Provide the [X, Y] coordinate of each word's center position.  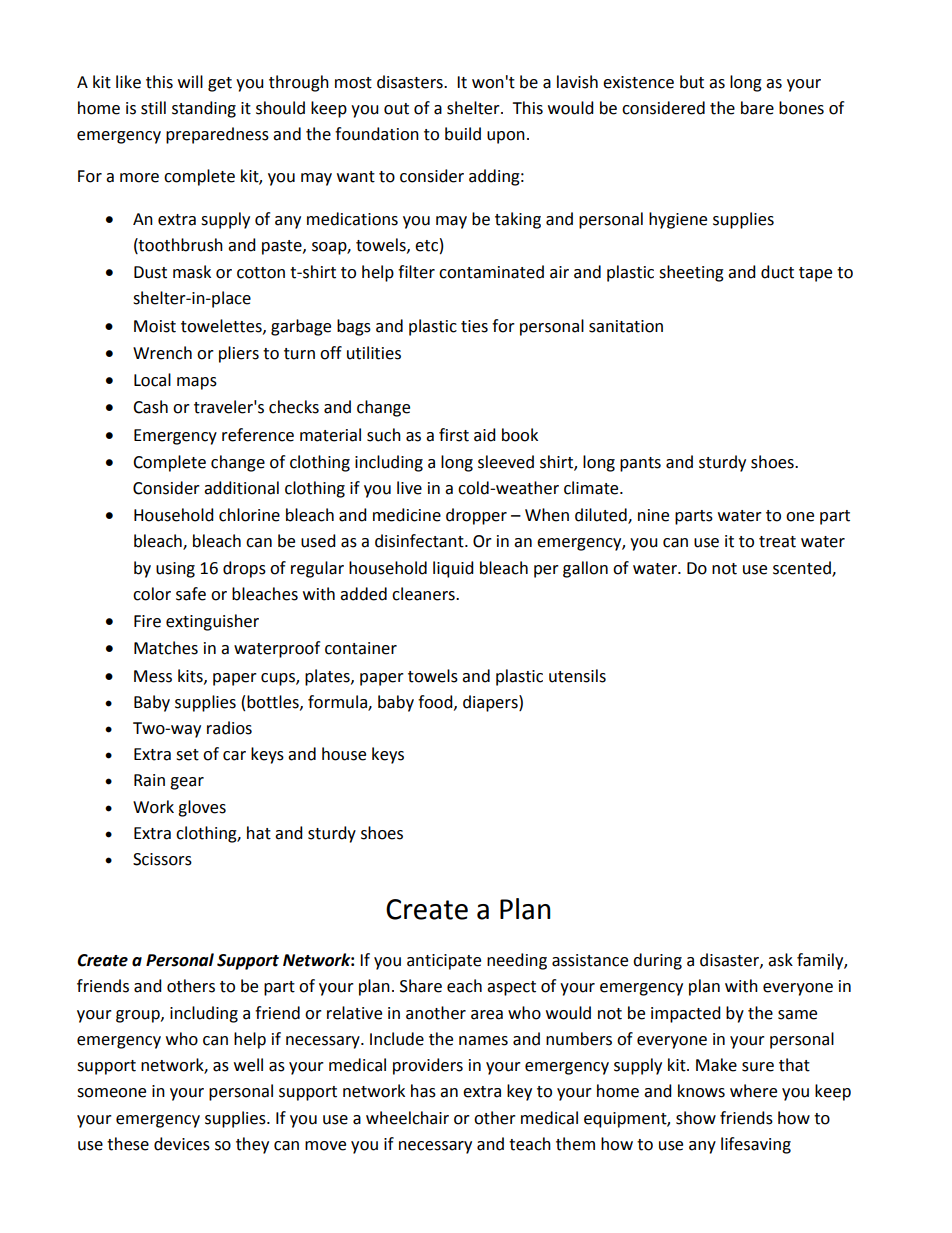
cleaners [424, 594]
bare [757, 108]
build [463, 134]
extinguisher [212, 622]
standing [204, 109]
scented [803, 568]
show [696, 1118]
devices [182, 1144]
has [423, 1091]
